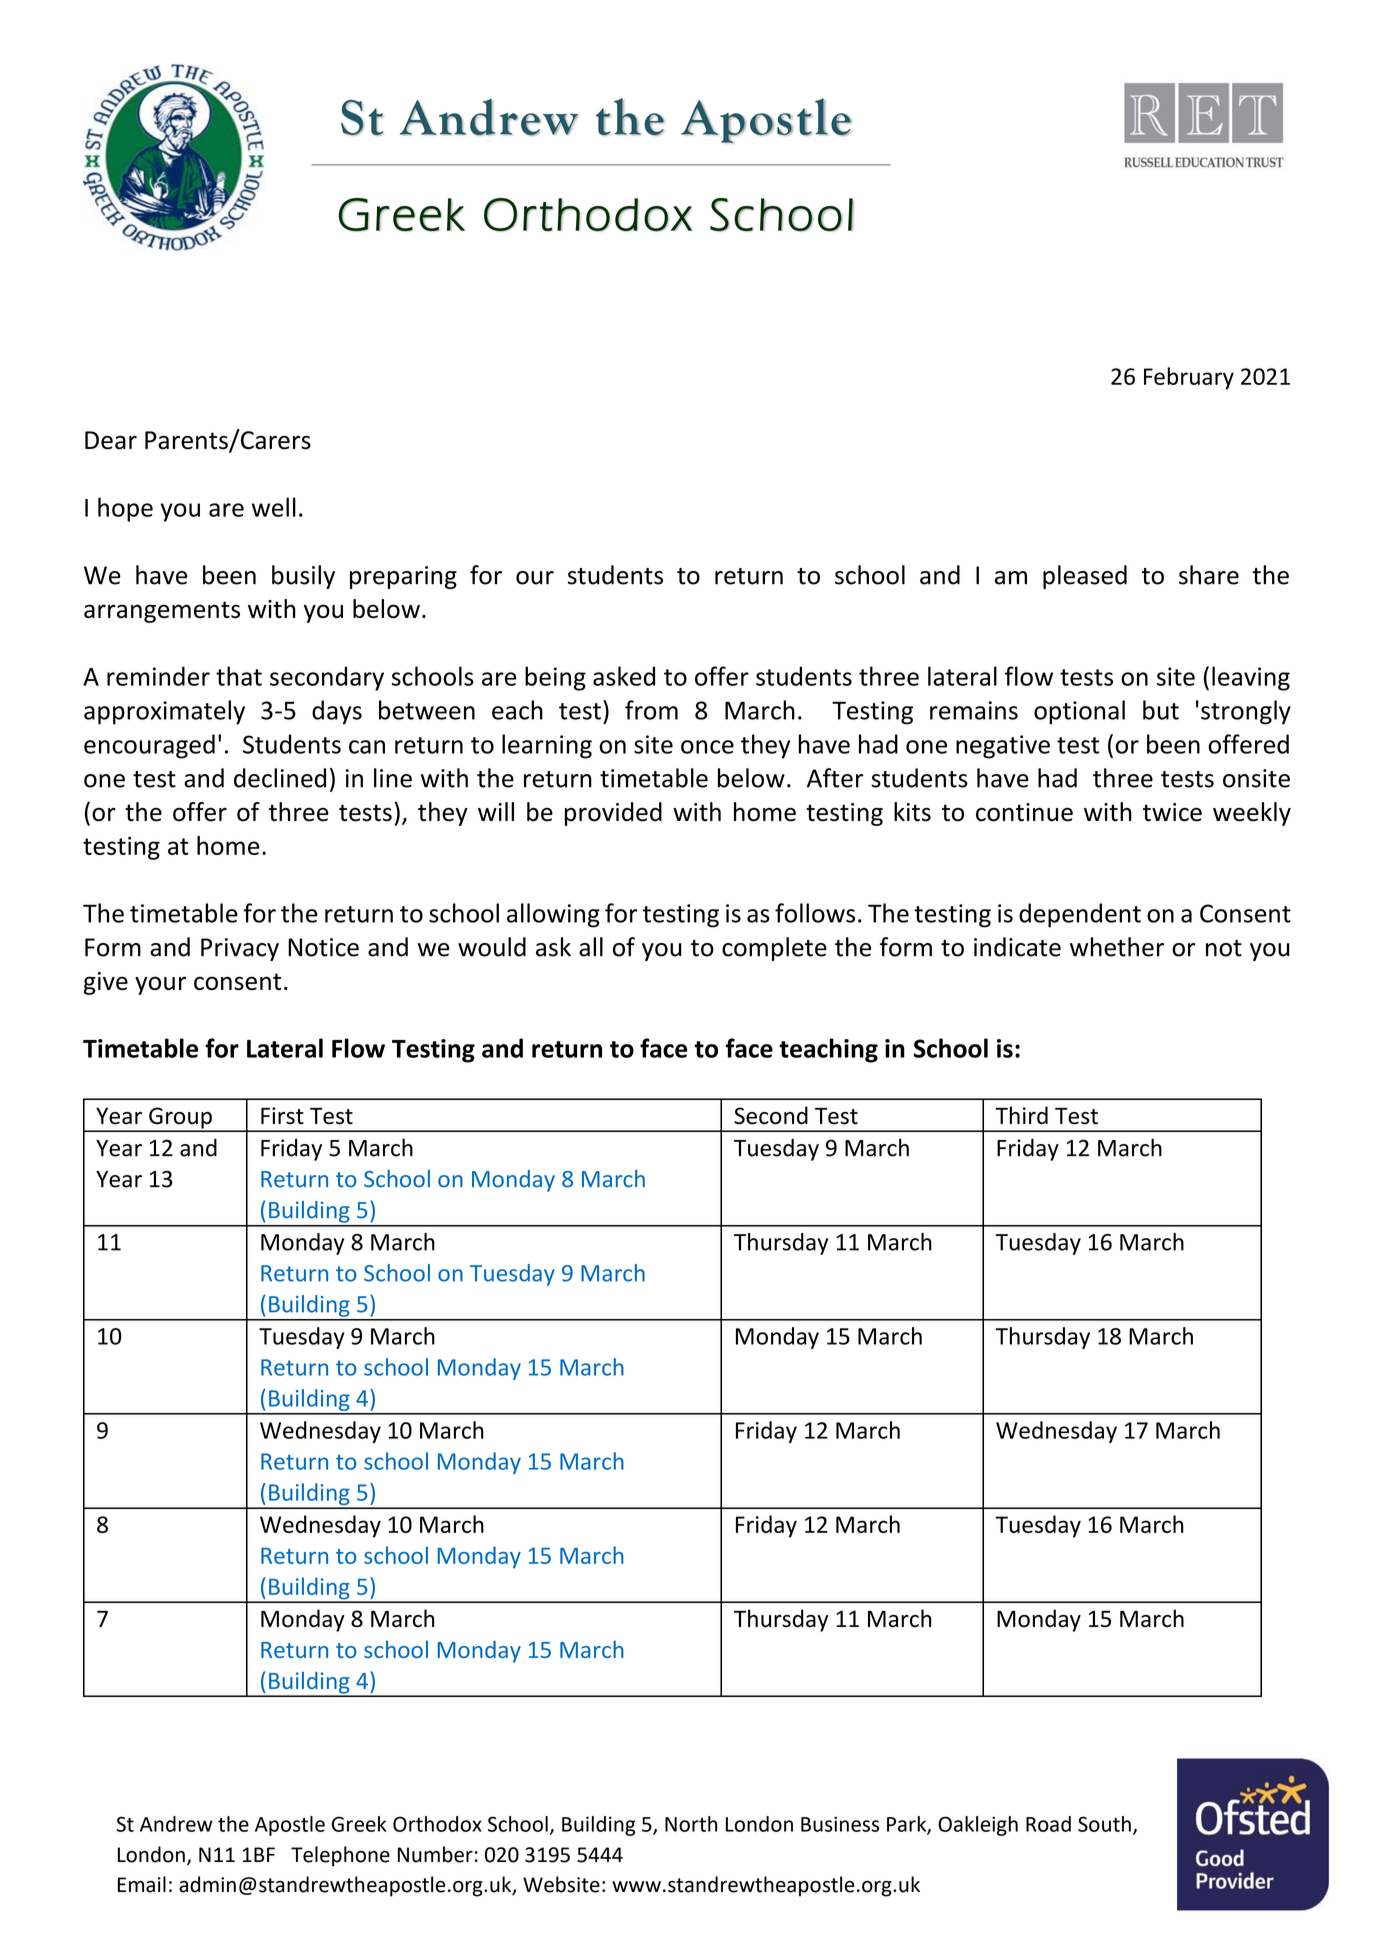 This screenshot has height=1943, width=1374. I want to click on complete, so click(774, 949).
